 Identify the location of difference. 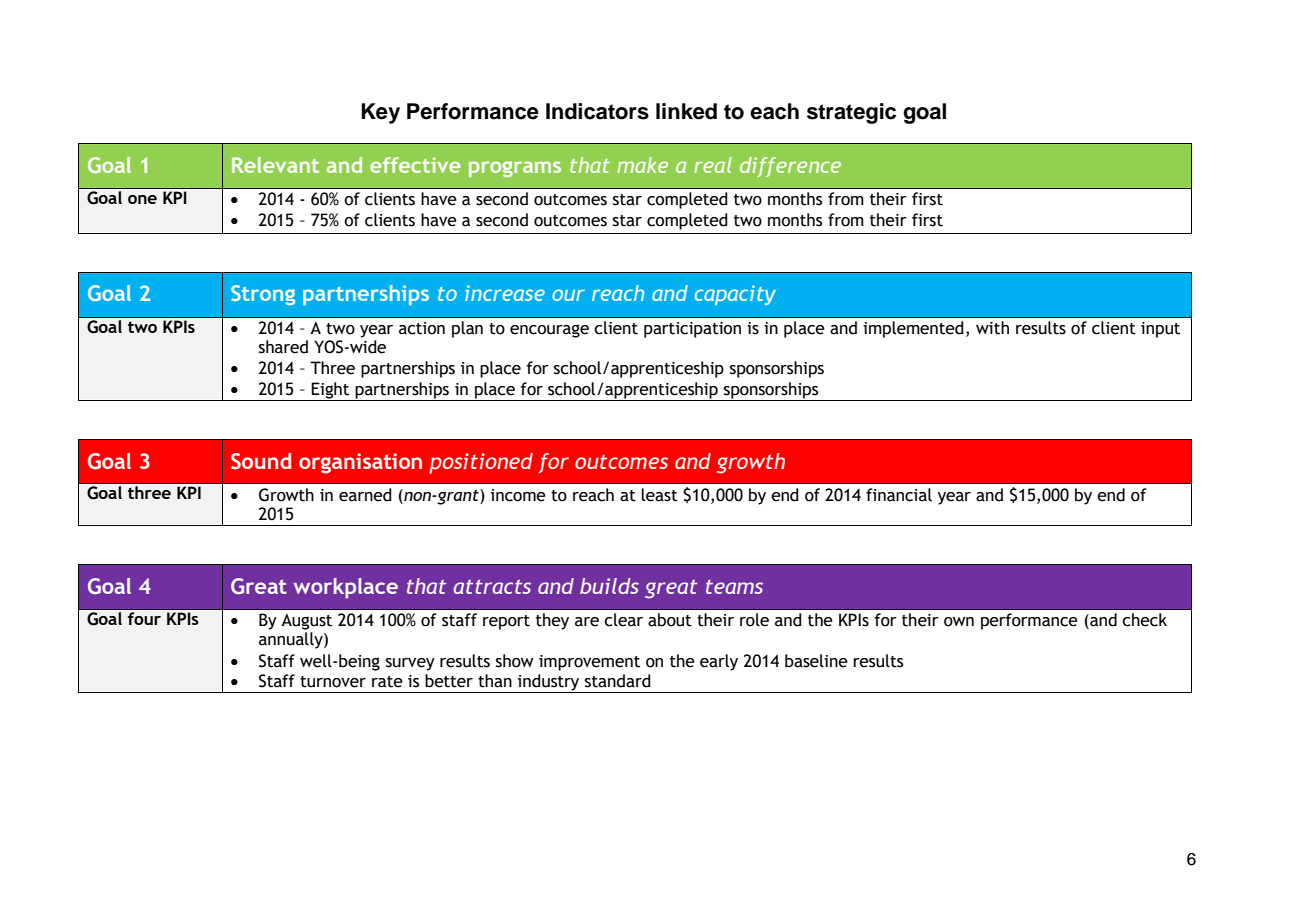
(790, 167).
